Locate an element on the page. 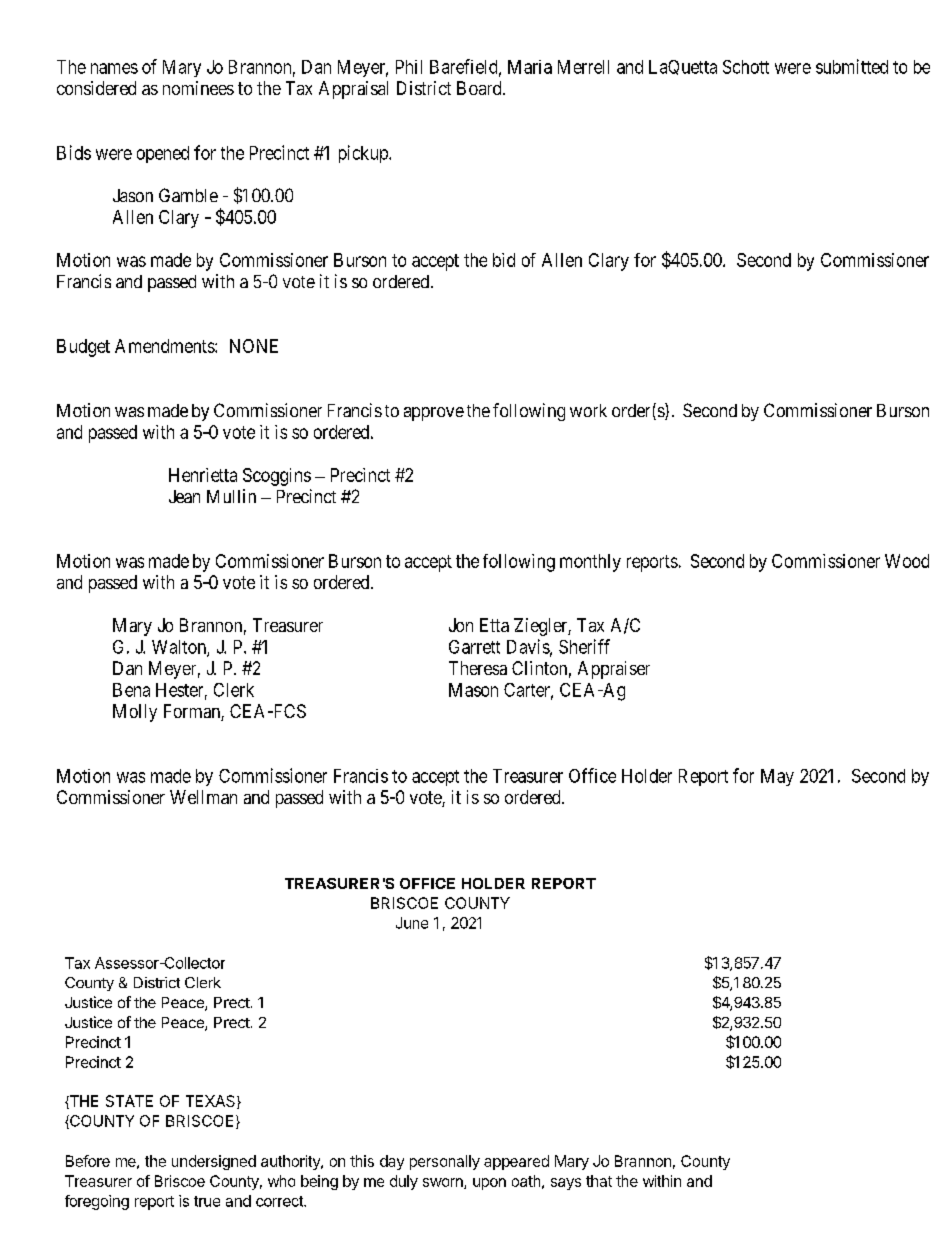 The height and width of the page is (1233, 952). Board is located at coordinates (480, 88).
